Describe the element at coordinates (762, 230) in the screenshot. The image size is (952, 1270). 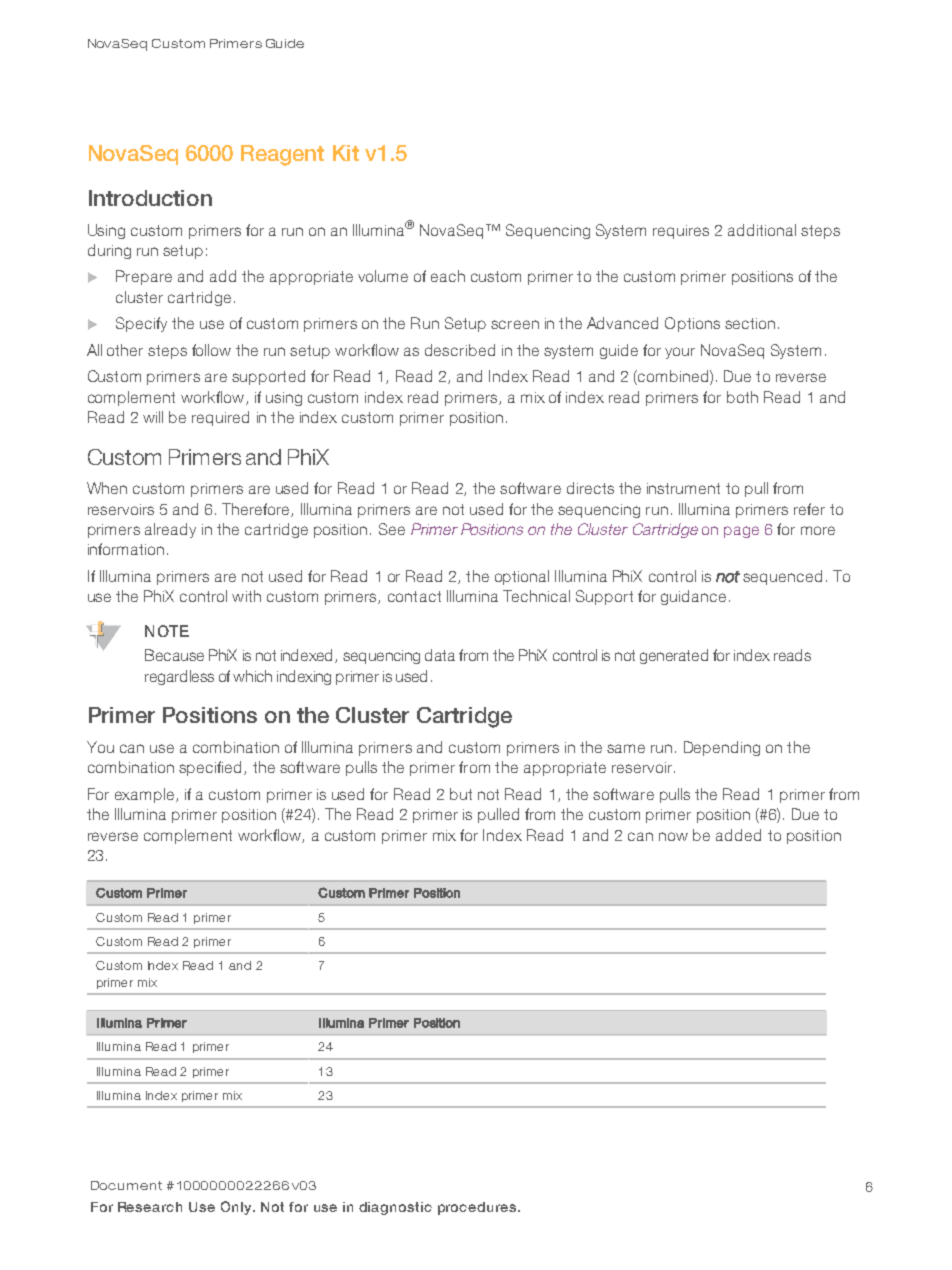
I see `additional` at that location.
